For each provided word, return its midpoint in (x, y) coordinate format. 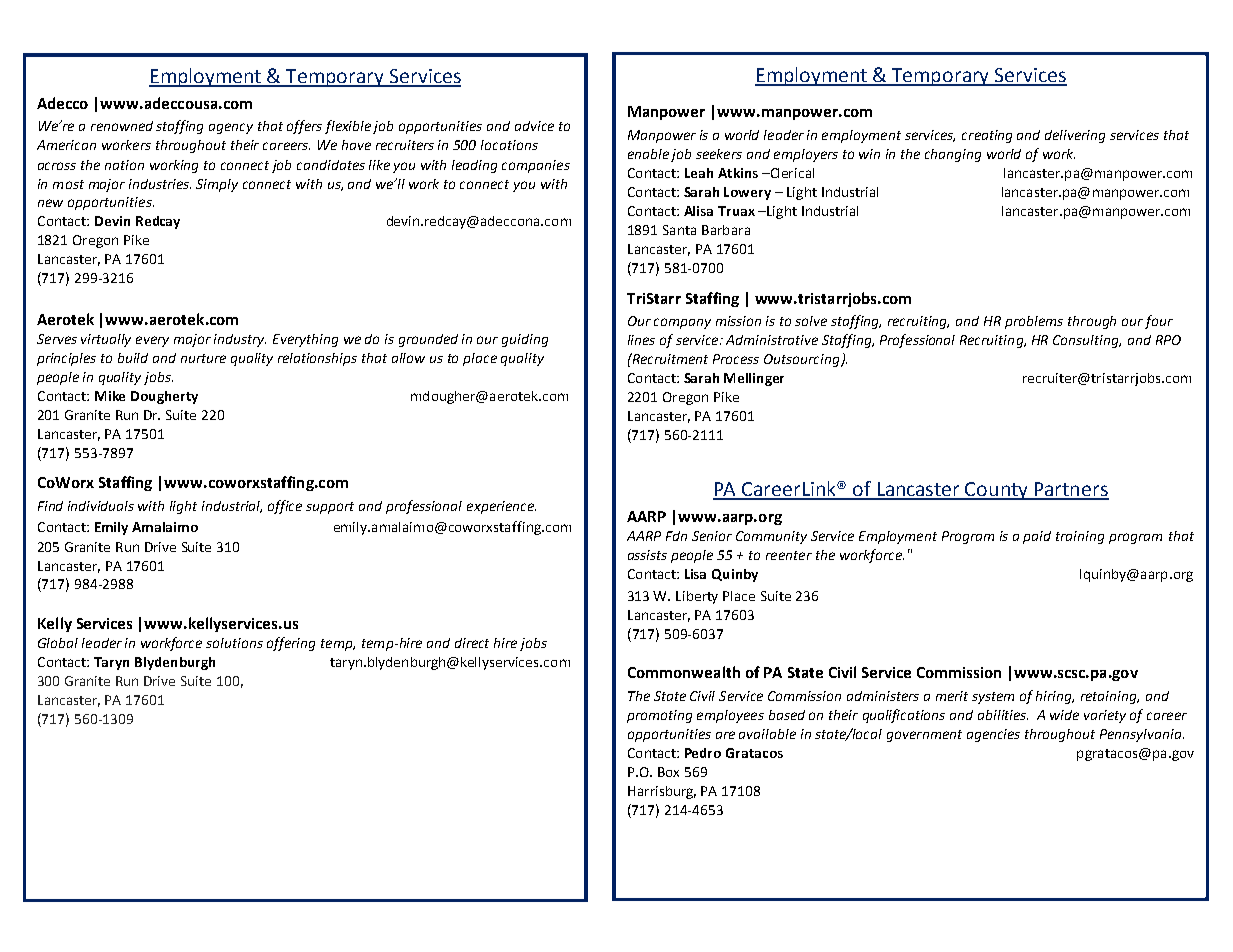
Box (668, 772)
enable (648, 154)
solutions (234, 643)
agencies (993, 735)
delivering (1075, 136)
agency (231, 128)
